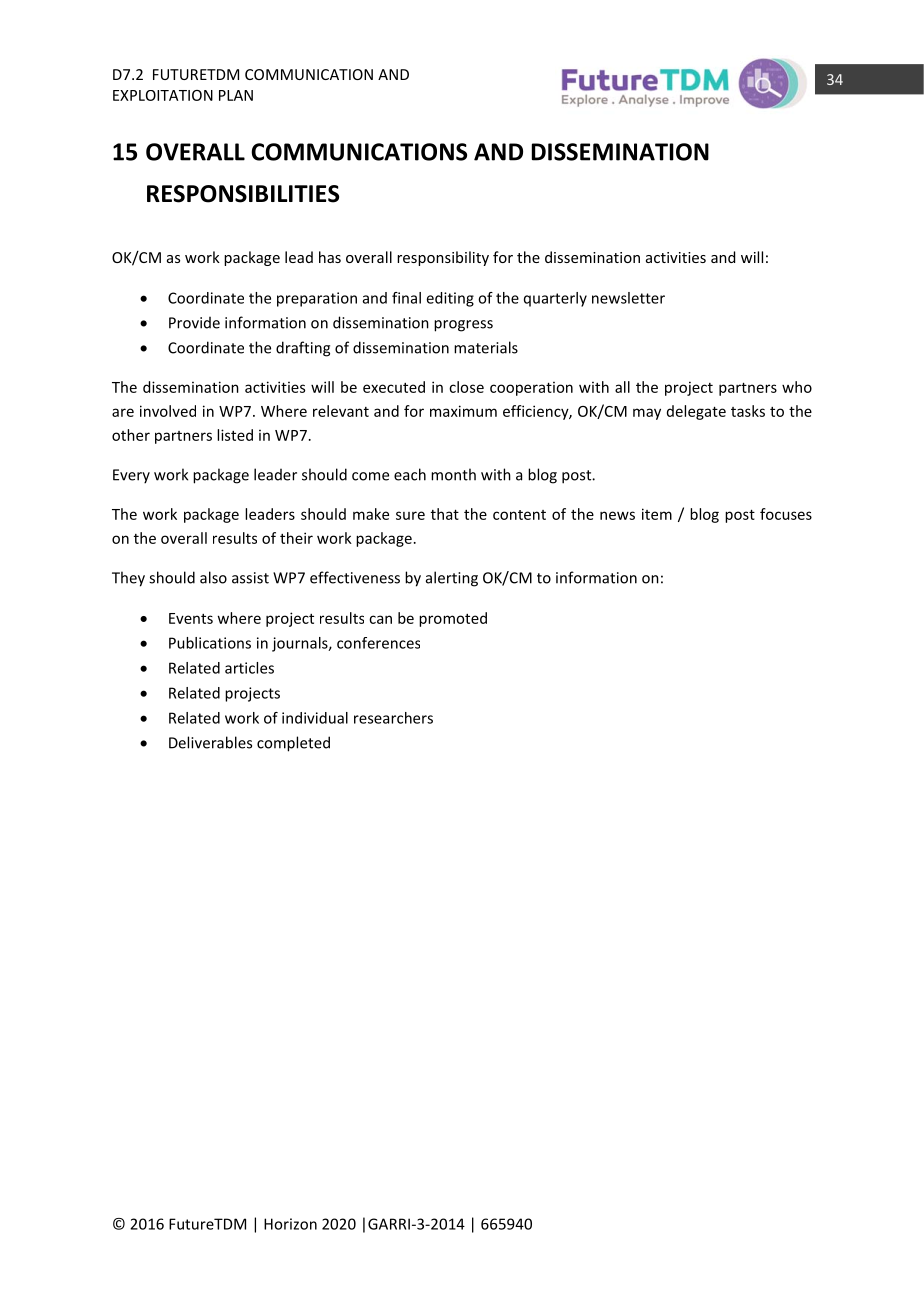 The height and width of the screenshot is (1308, 924). I want to click on responsibility, so click(443, 258).
